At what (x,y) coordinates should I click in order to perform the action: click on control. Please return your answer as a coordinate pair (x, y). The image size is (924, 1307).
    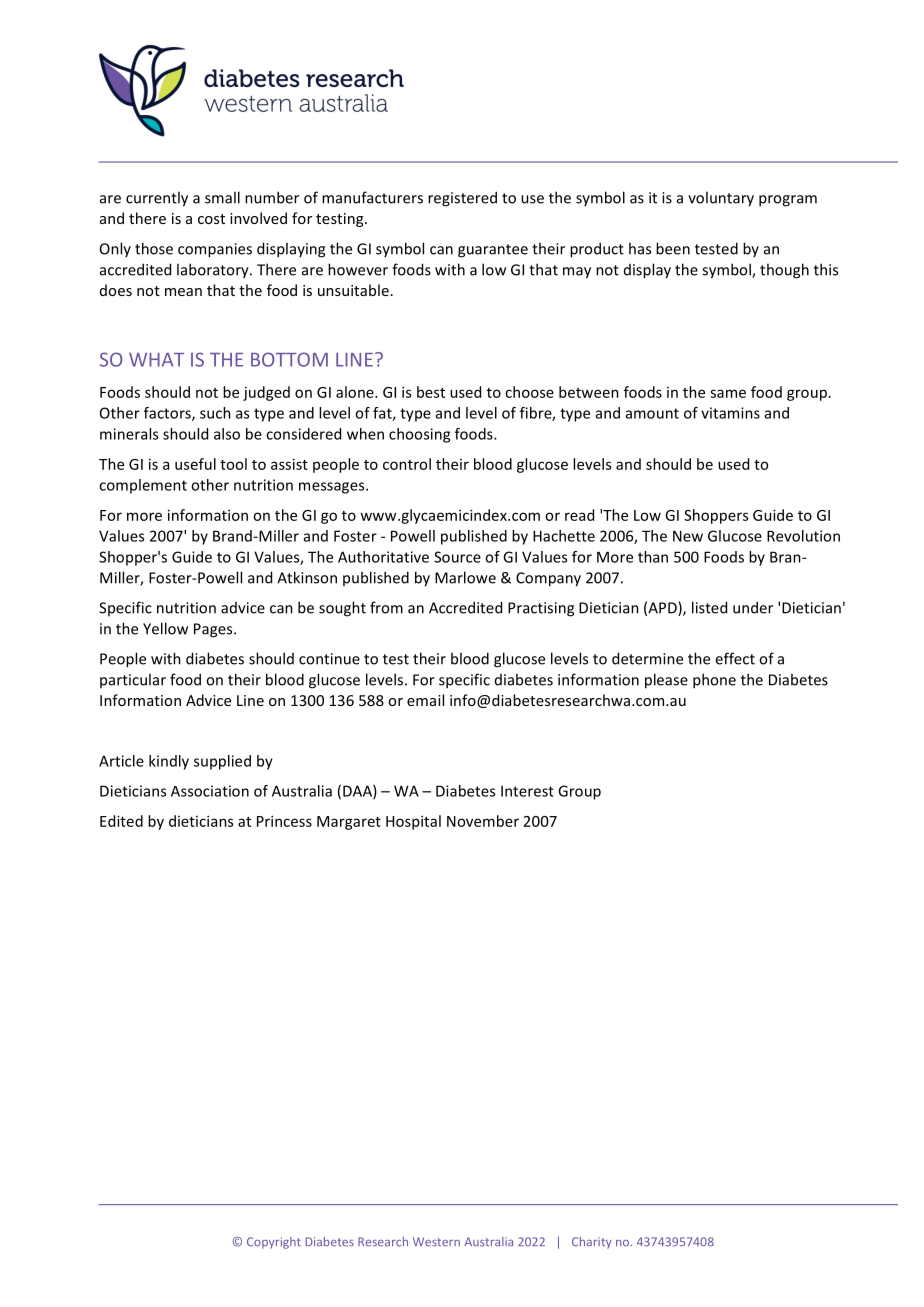
    Looking at the image, I should click on (407, 464).
